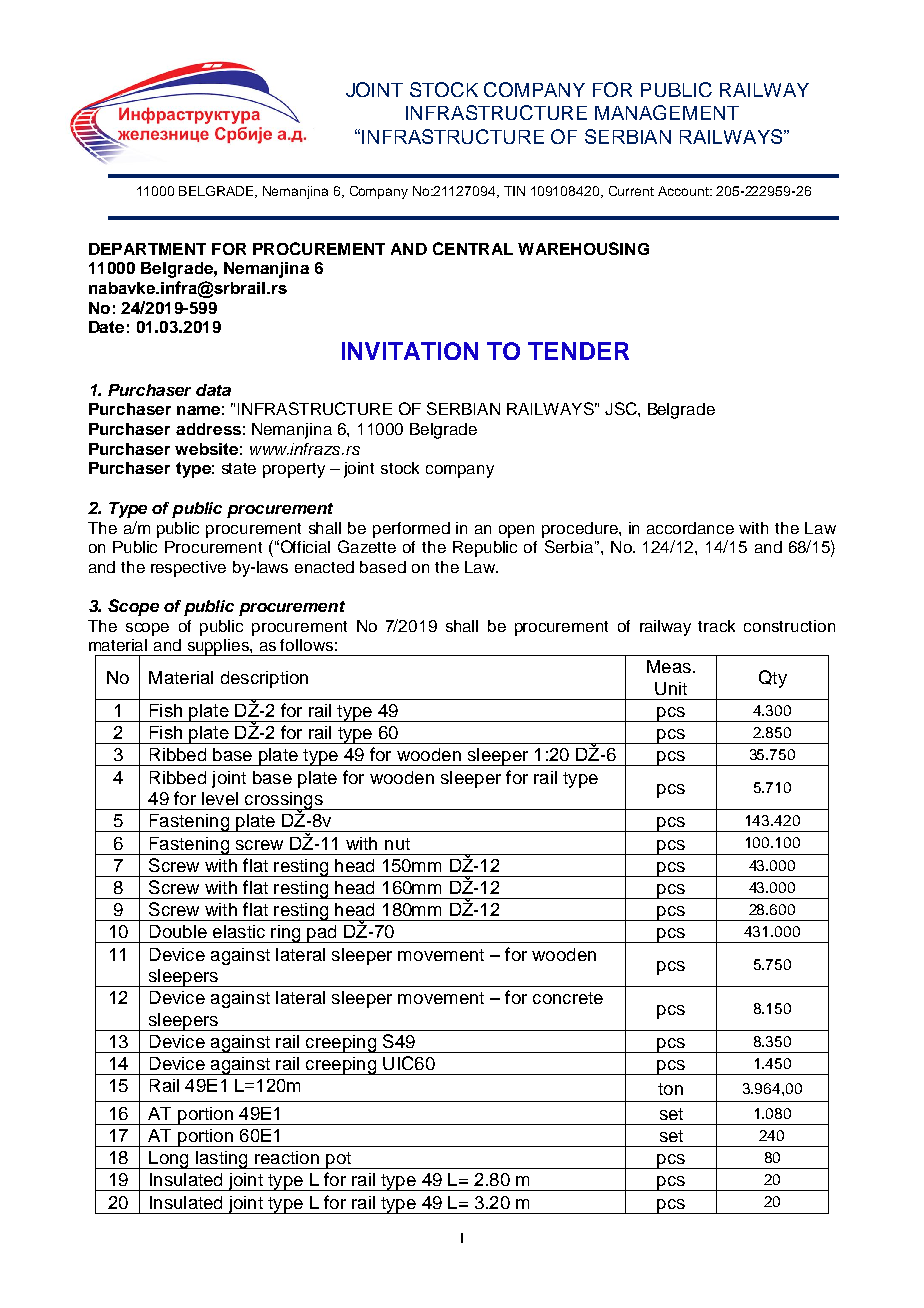  I want to click on MANAGEMENT, so click(667, 112).
